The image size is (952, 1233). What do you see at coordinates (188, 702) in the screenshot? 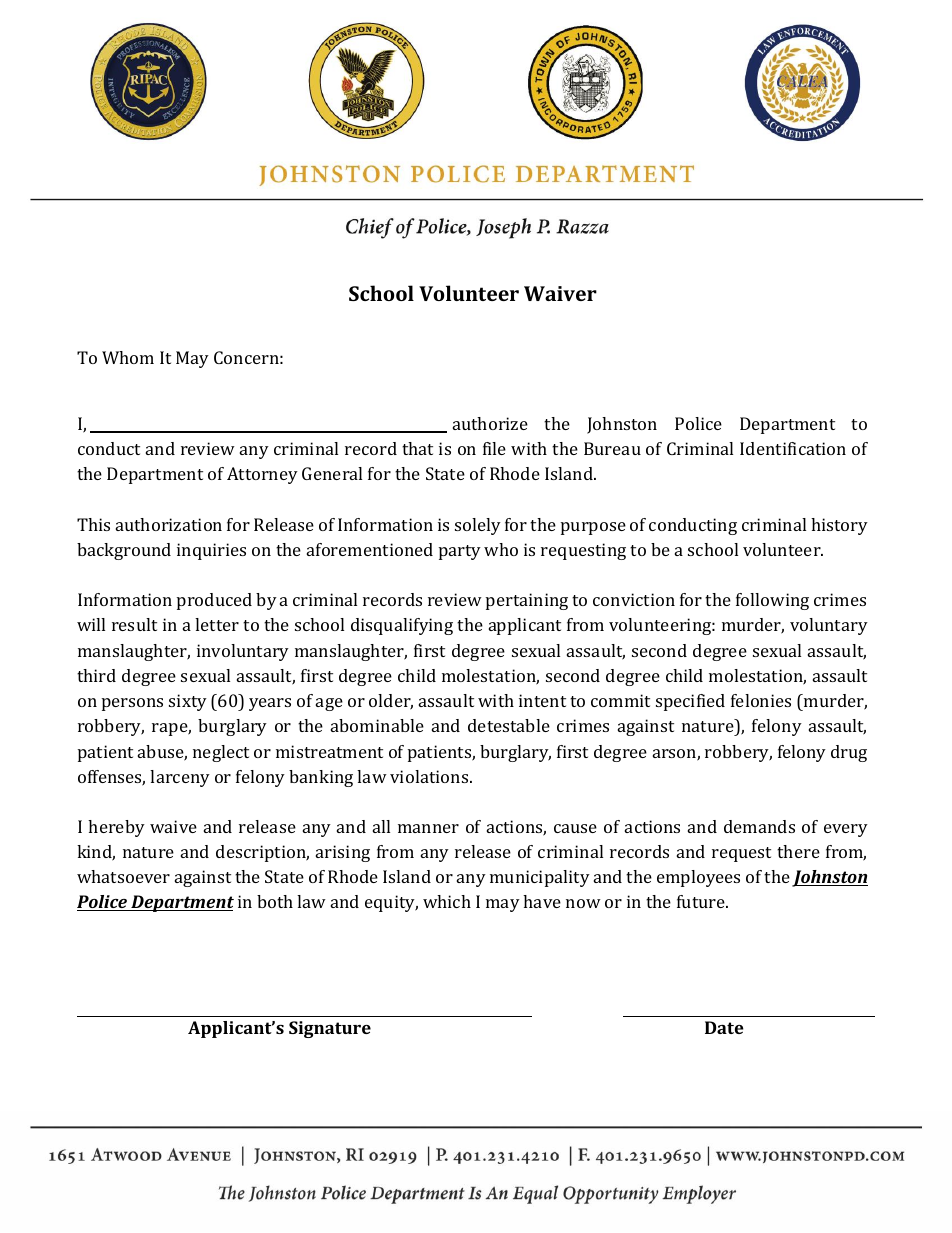
I see `sixty` at bounding box center [188, 702].
